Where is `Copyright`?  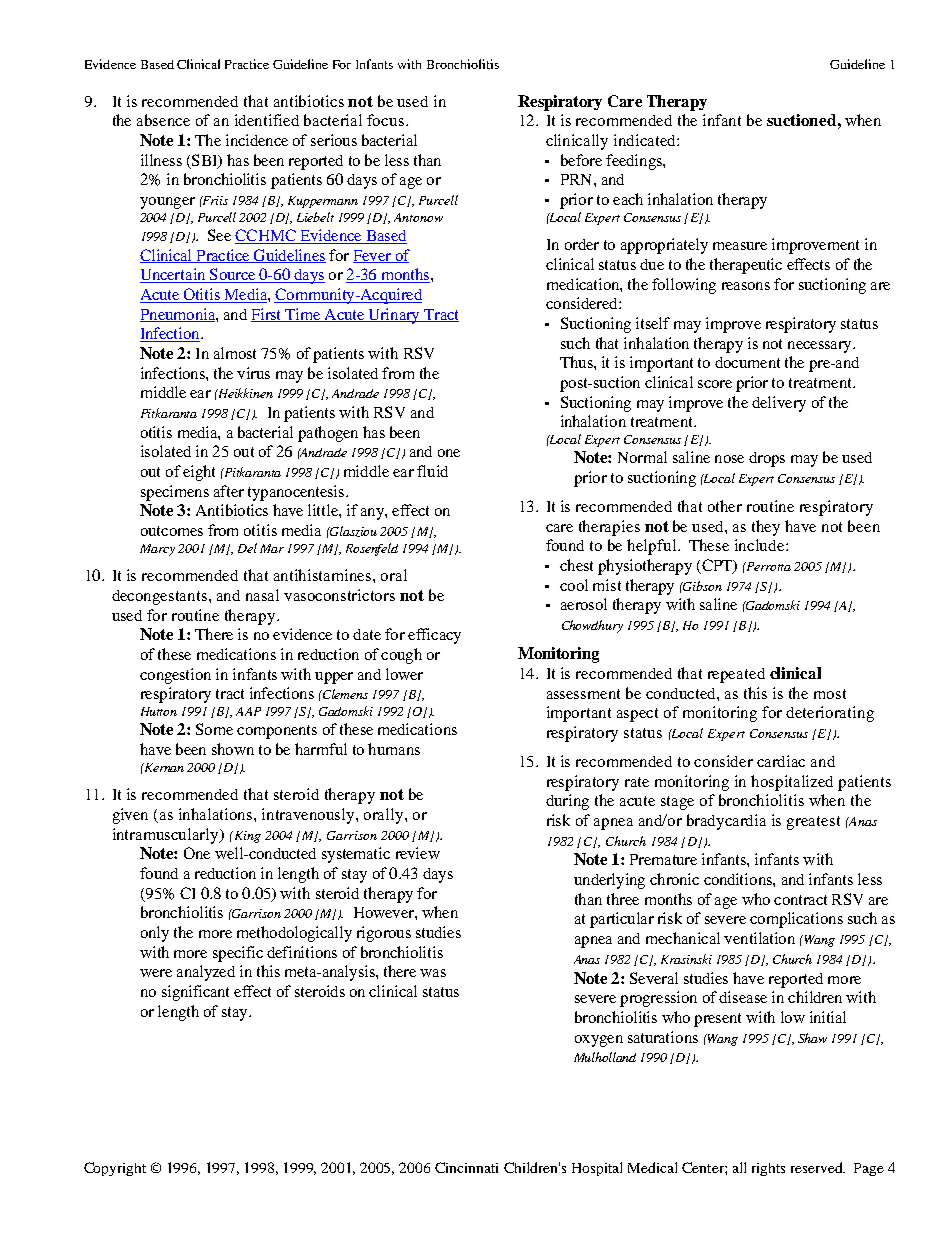
Copyright is located at coordinates (115, 1169).
